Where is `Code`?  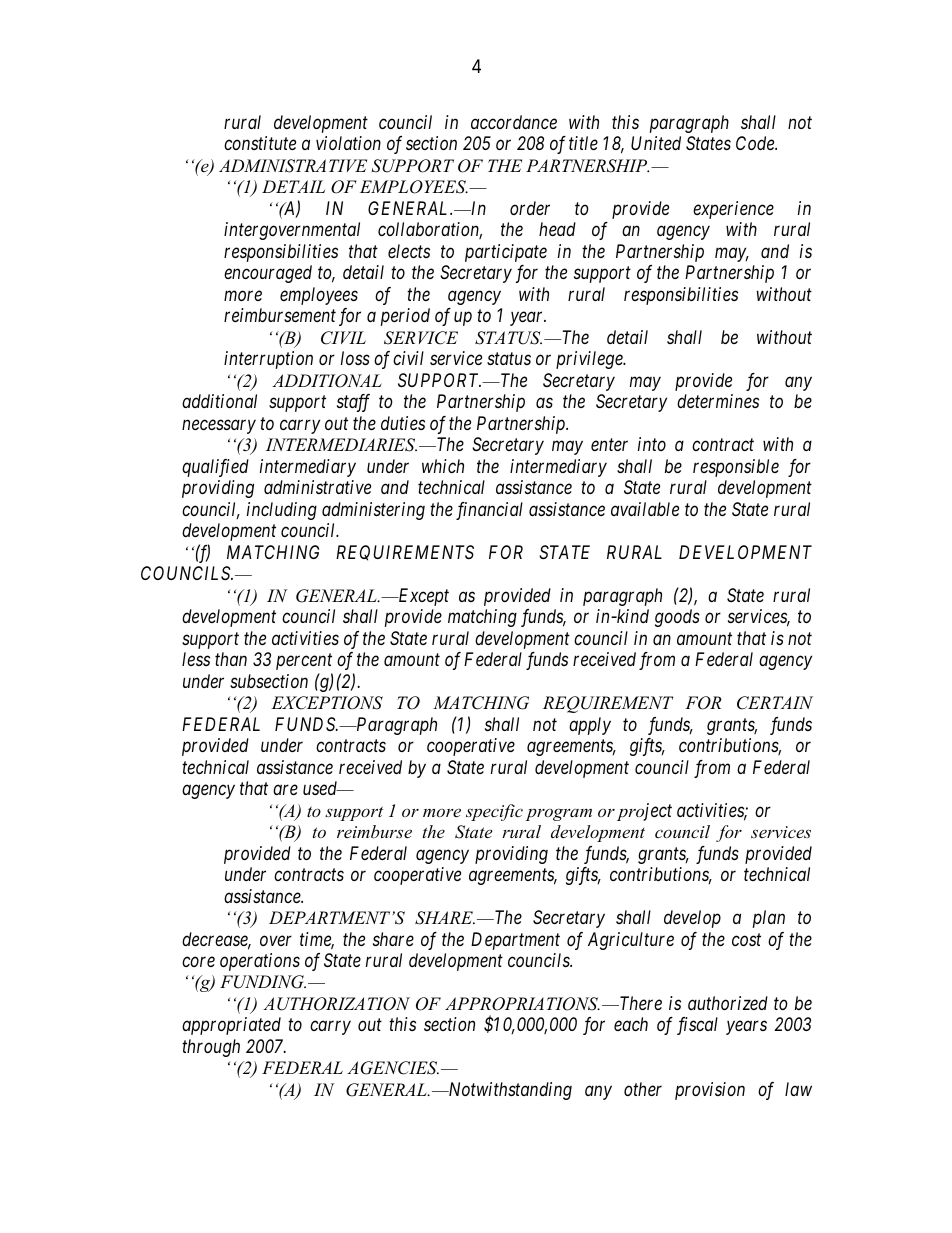 Code is located at coordinates (756, 143).
